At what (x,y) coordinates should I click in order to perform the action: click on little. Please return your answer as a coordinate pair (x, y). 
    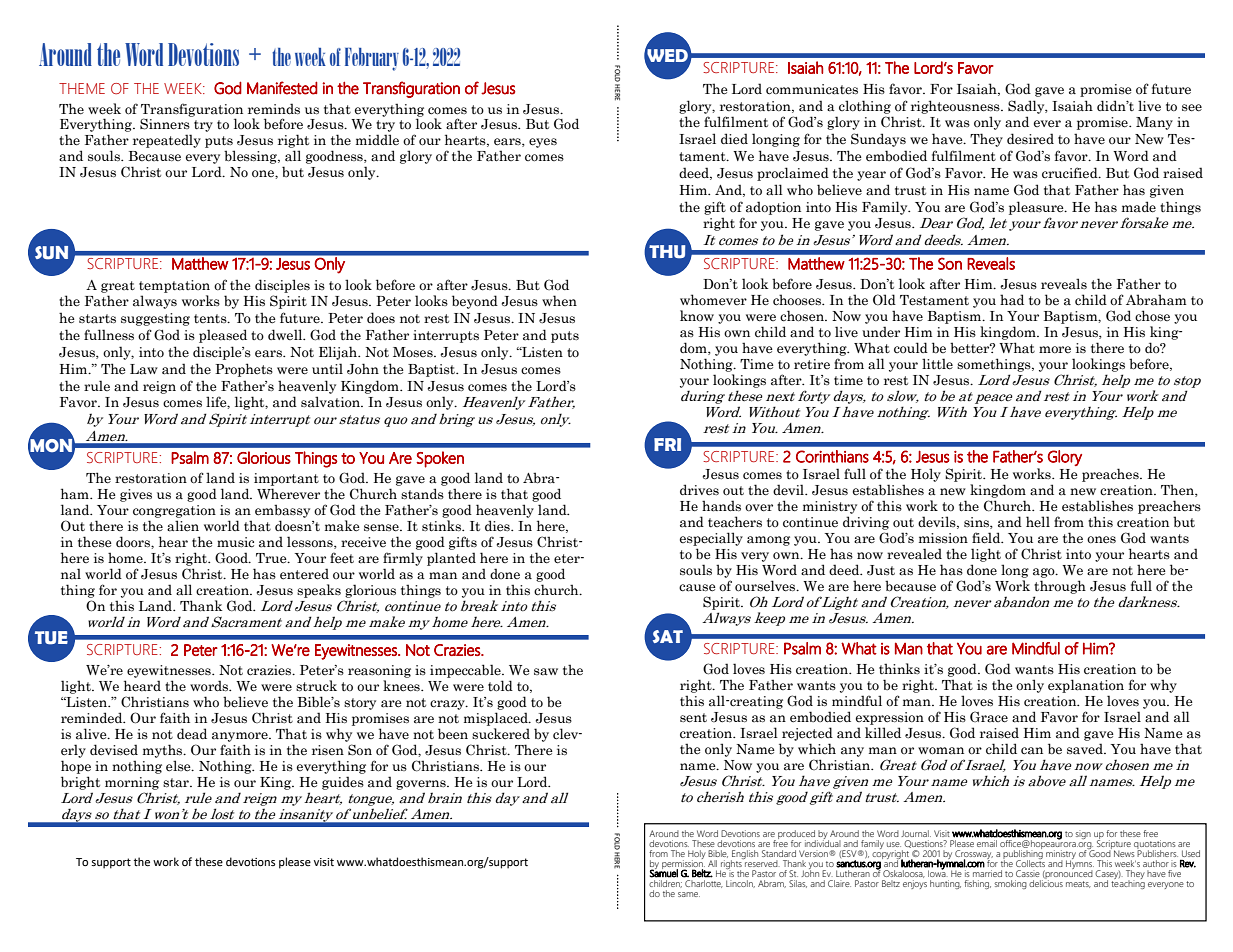
    Looking at the image, I should click on (937, 364).
